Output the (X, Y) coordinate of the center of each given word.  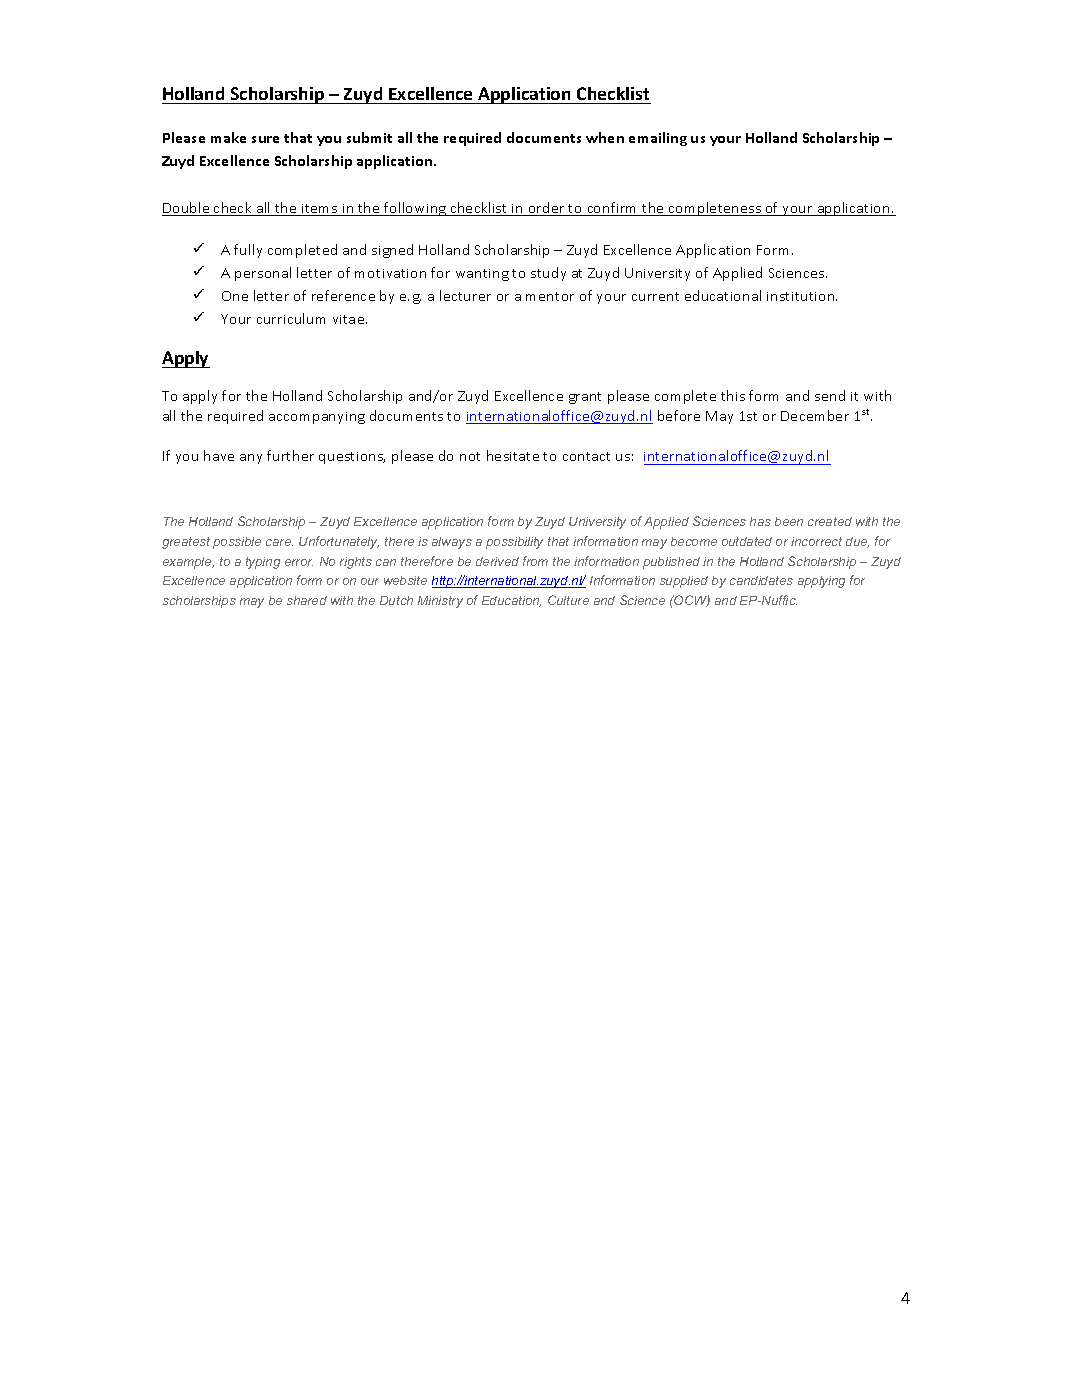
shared (307, 600)
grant (585, 398)
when (605, 137)
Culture (568, 600)
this (733, 395)
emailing (658, 139)
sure (265, 139)
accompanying (317, 418)
